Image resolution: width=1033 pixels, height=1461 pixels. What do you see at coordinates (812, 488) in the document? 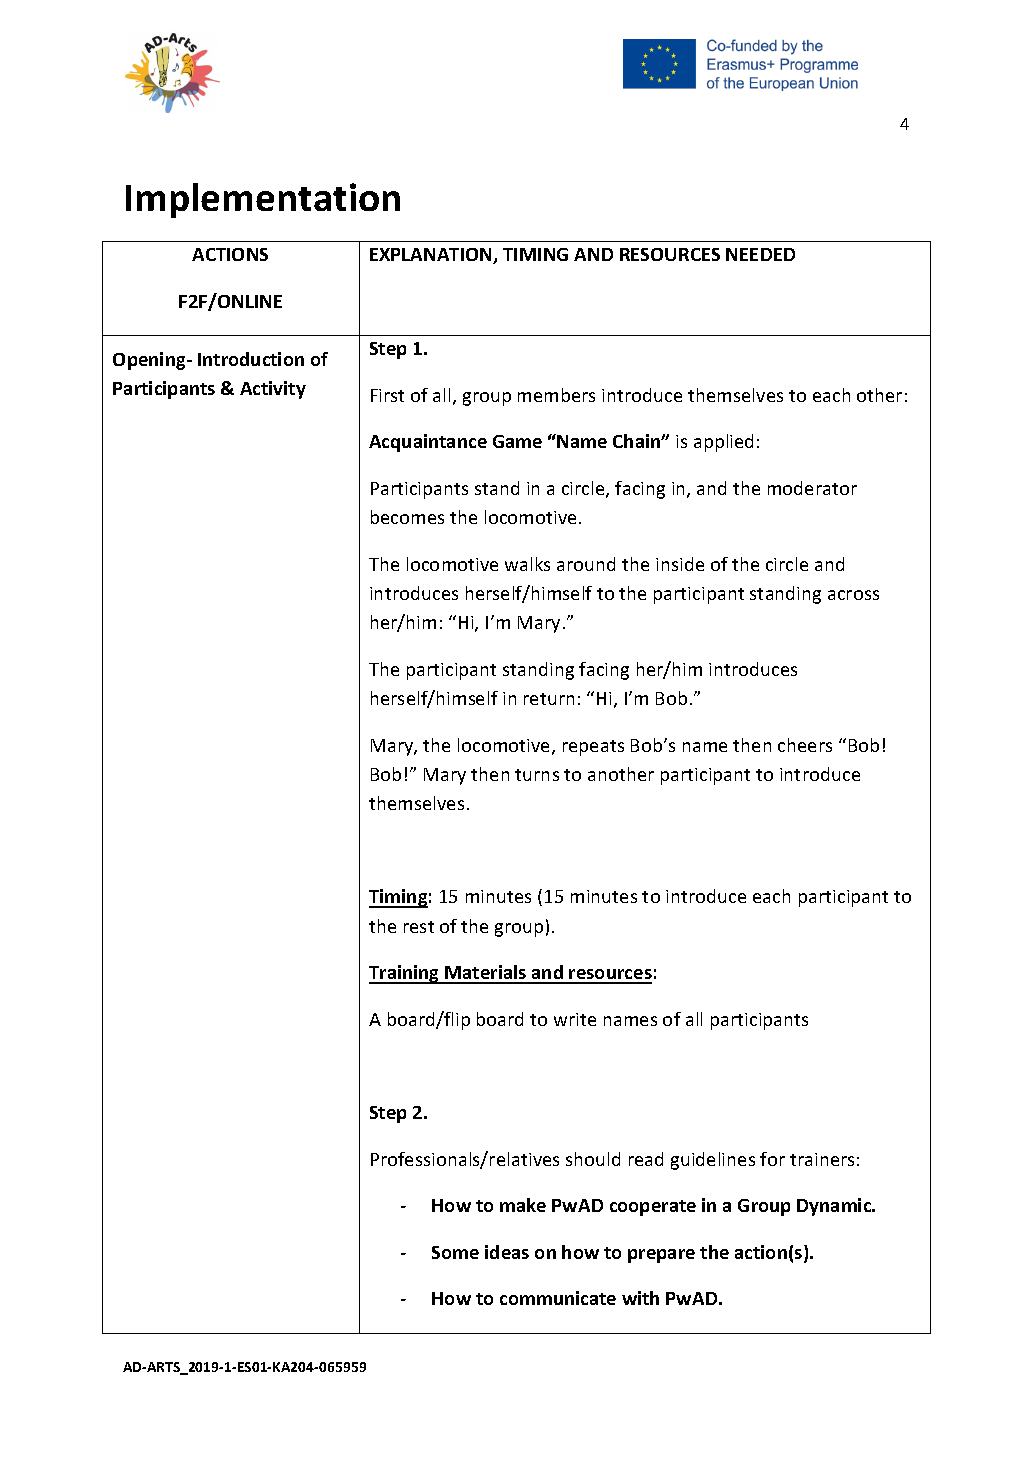
I see `moderator` at bounding box center [812, 488].
